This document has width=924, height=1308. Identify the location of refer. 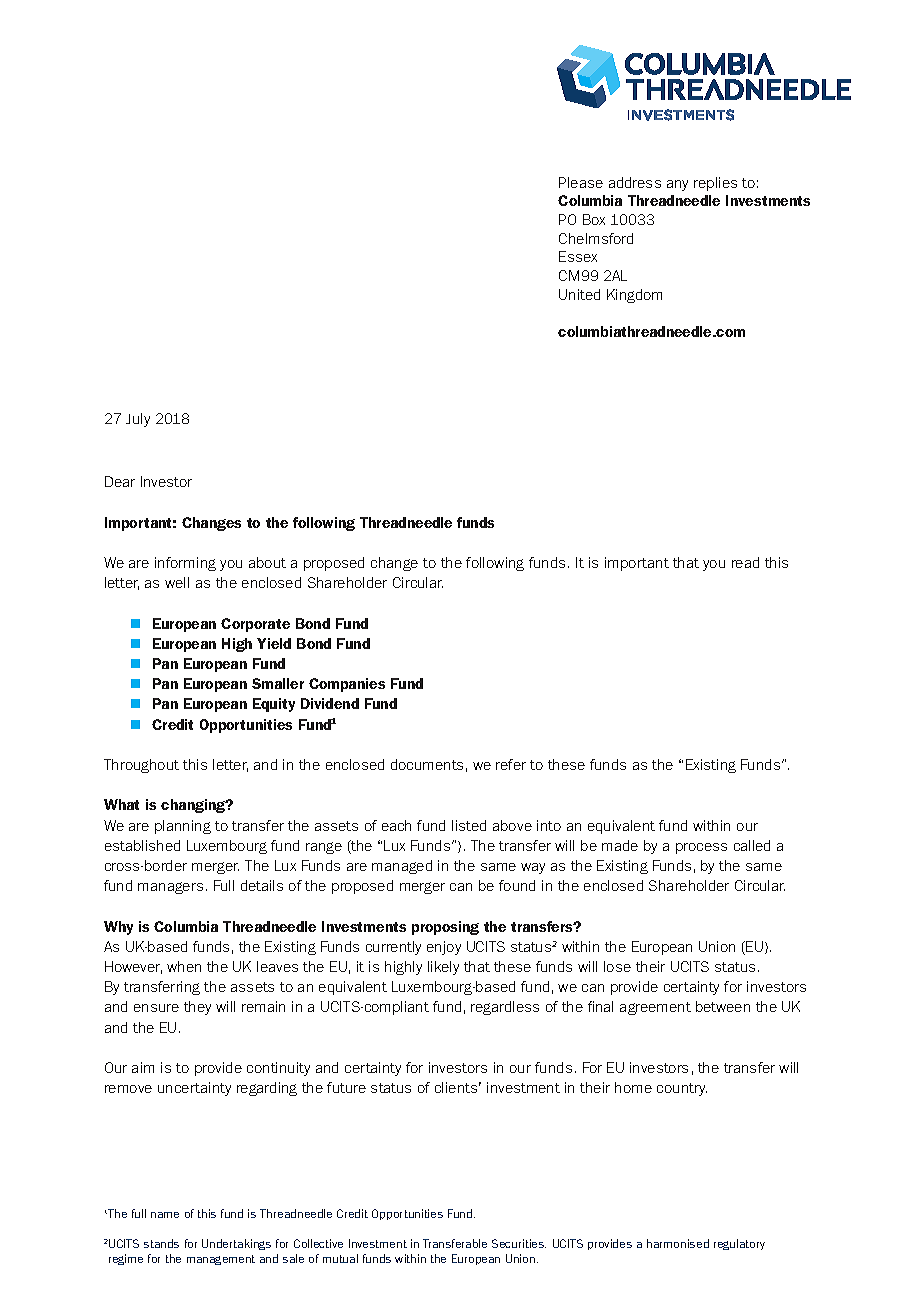
(511, 764).
